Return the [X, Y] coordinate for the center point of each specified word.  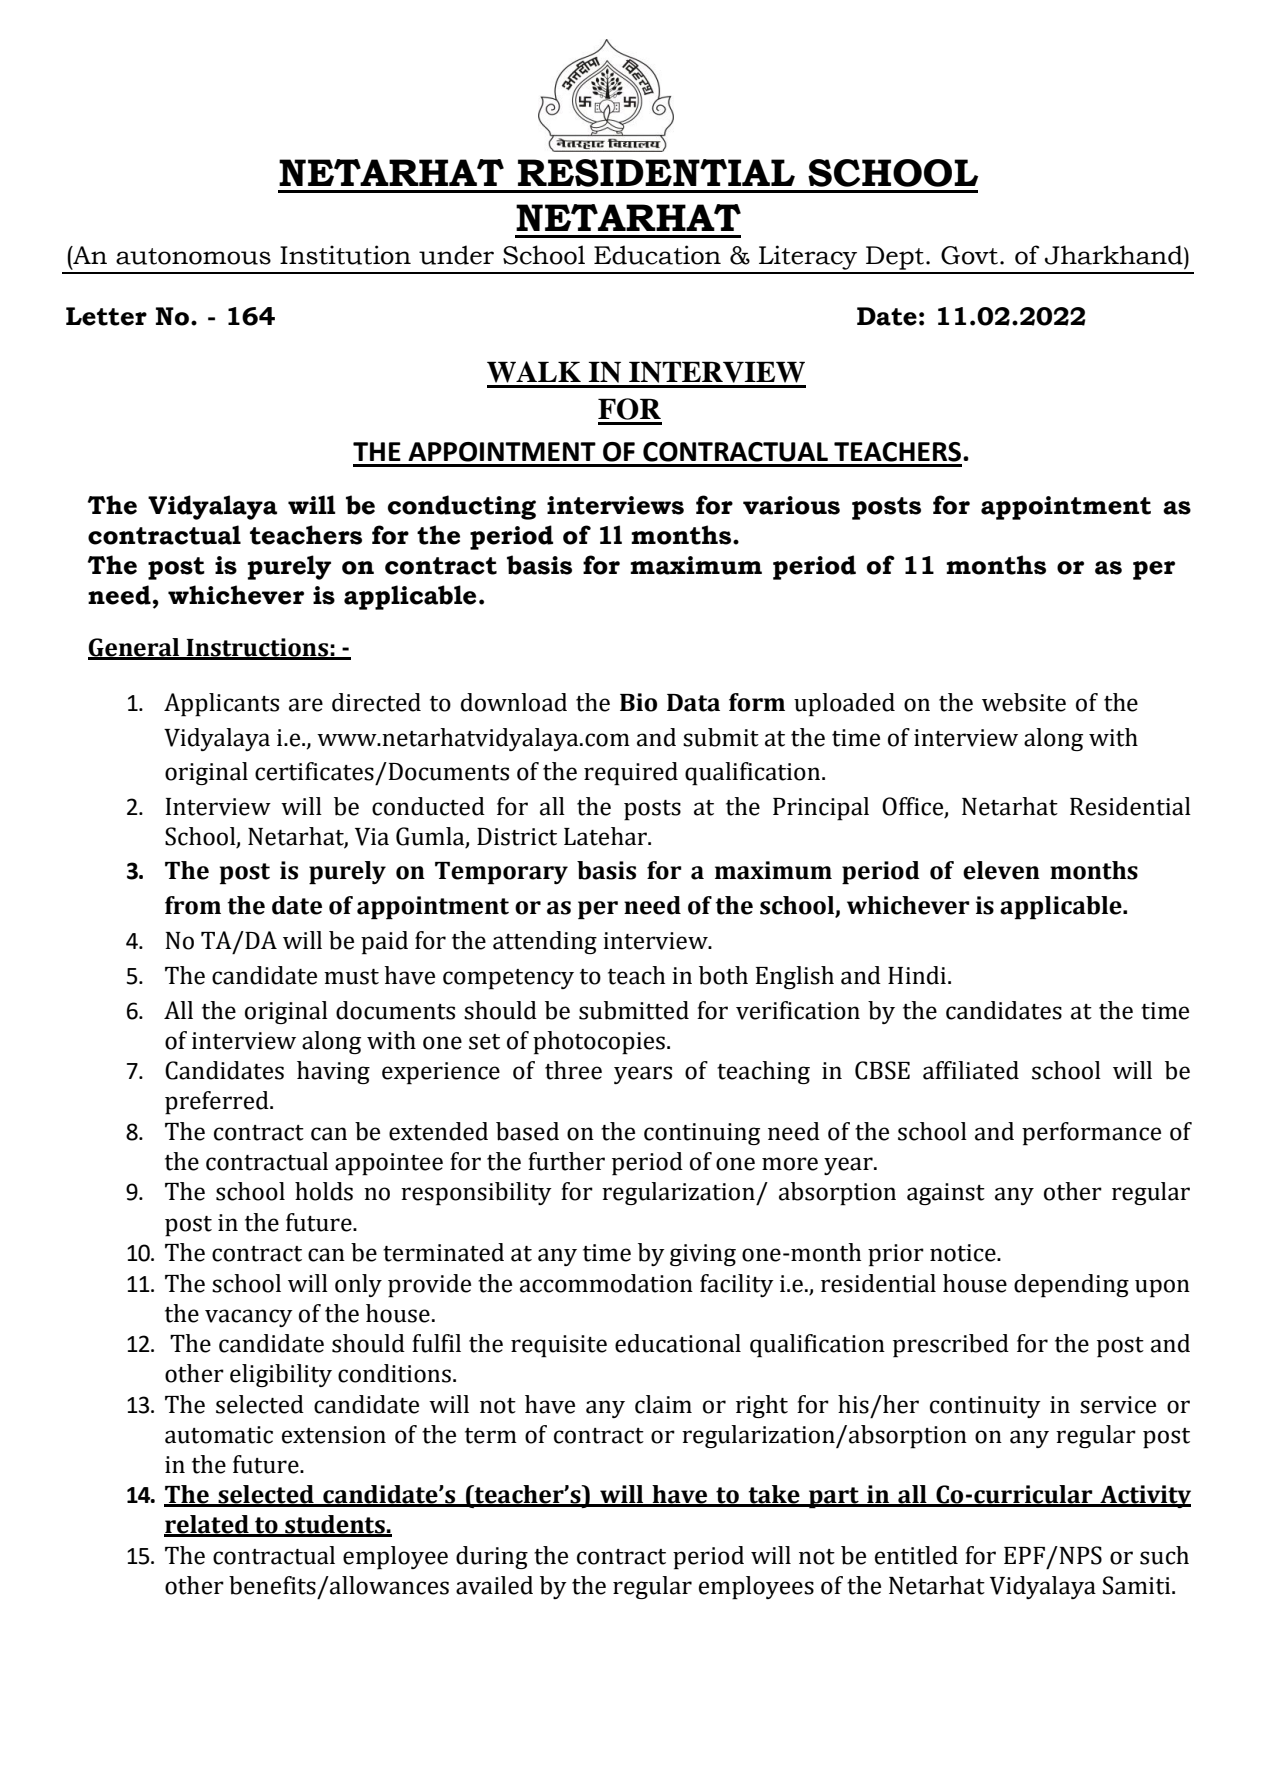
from [193, 905]
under [456, 255]
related [207, 1525]
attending [545, 942]
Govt [969, 255]
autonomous [193, 256]
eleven [1001, 870]
